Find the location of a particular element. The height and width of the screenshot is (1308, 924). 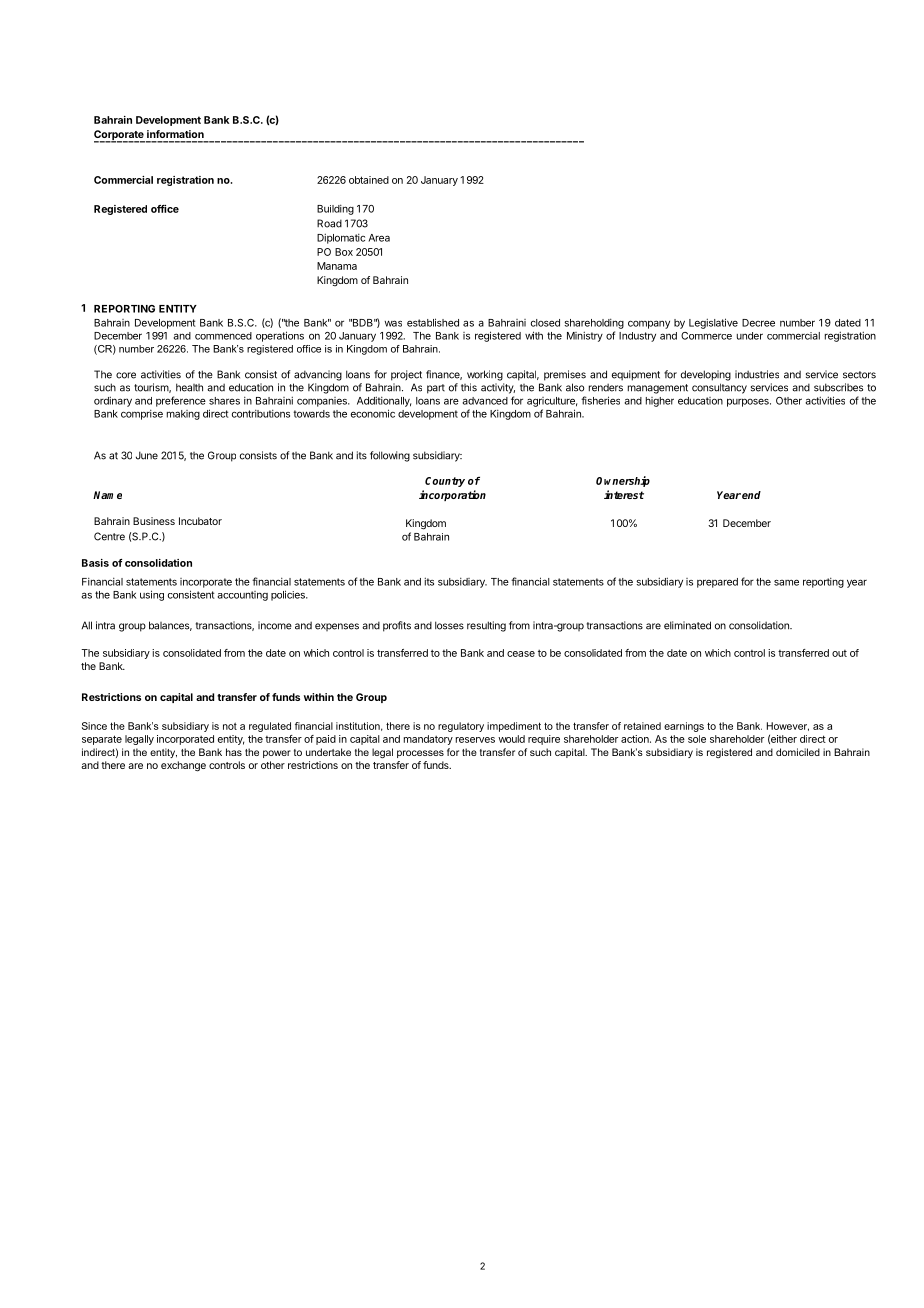

commenced is located at coordinates (223, 336).
